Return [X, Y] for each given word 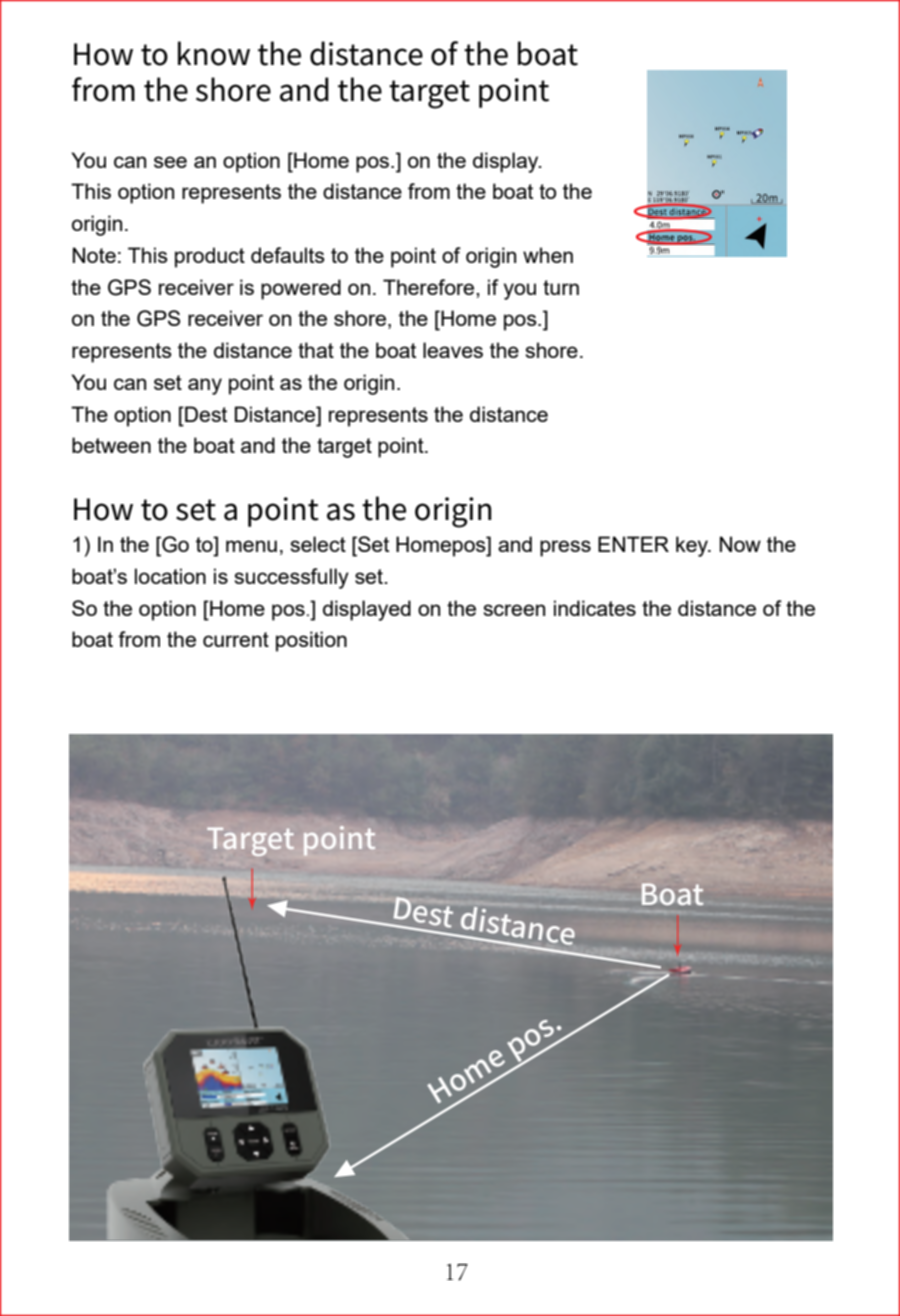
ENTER [633, 544]
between [111, 445]
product [210, 257]
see [170, 162]
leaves [453, 350]
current [236, 639]
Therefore [430, 287]
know [214, 53]
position [311, 641]
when [548, 255]
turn [561, 287]
